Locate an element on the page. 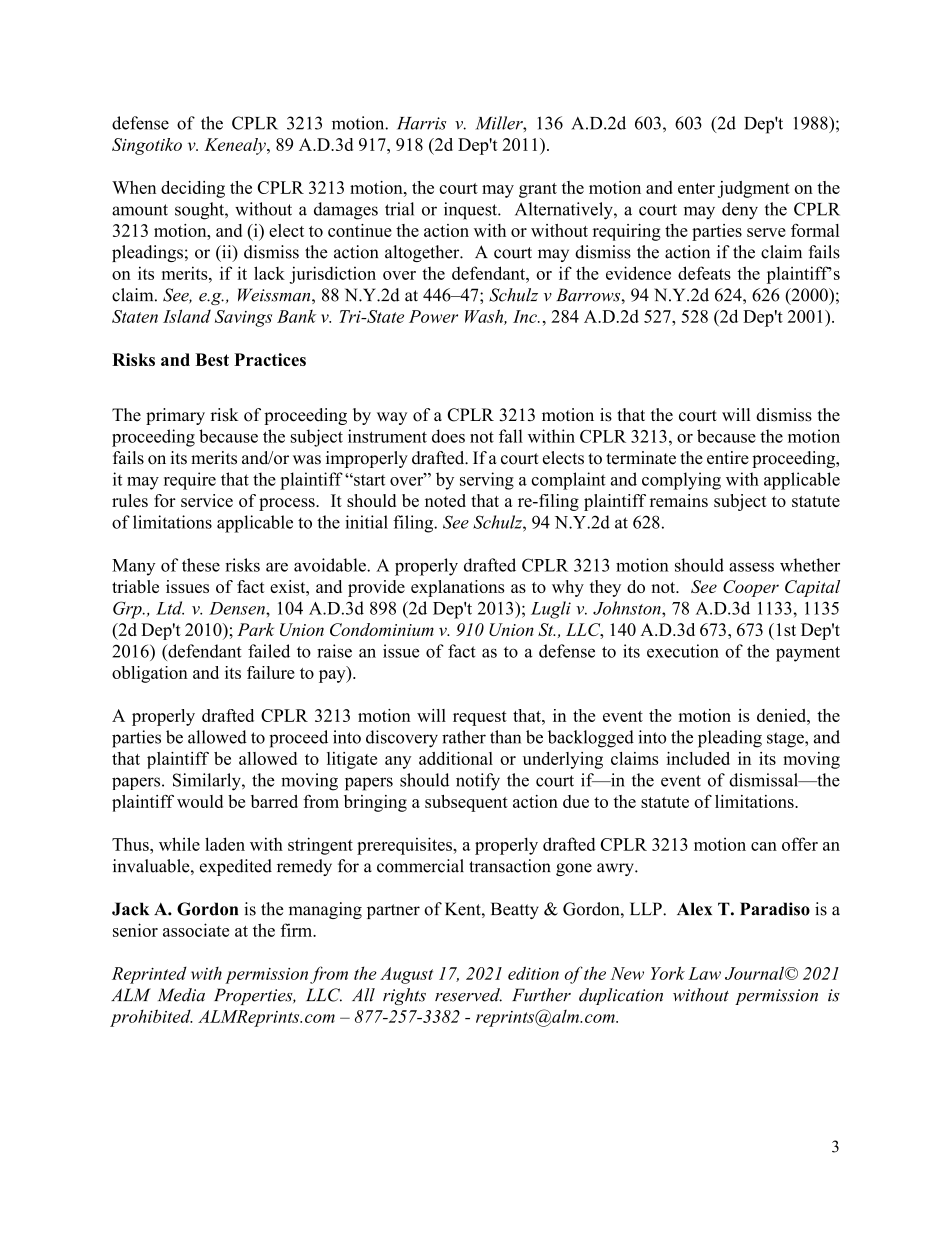 This image has width=952, height=1233. Media is located at coordinates (181, 995).
